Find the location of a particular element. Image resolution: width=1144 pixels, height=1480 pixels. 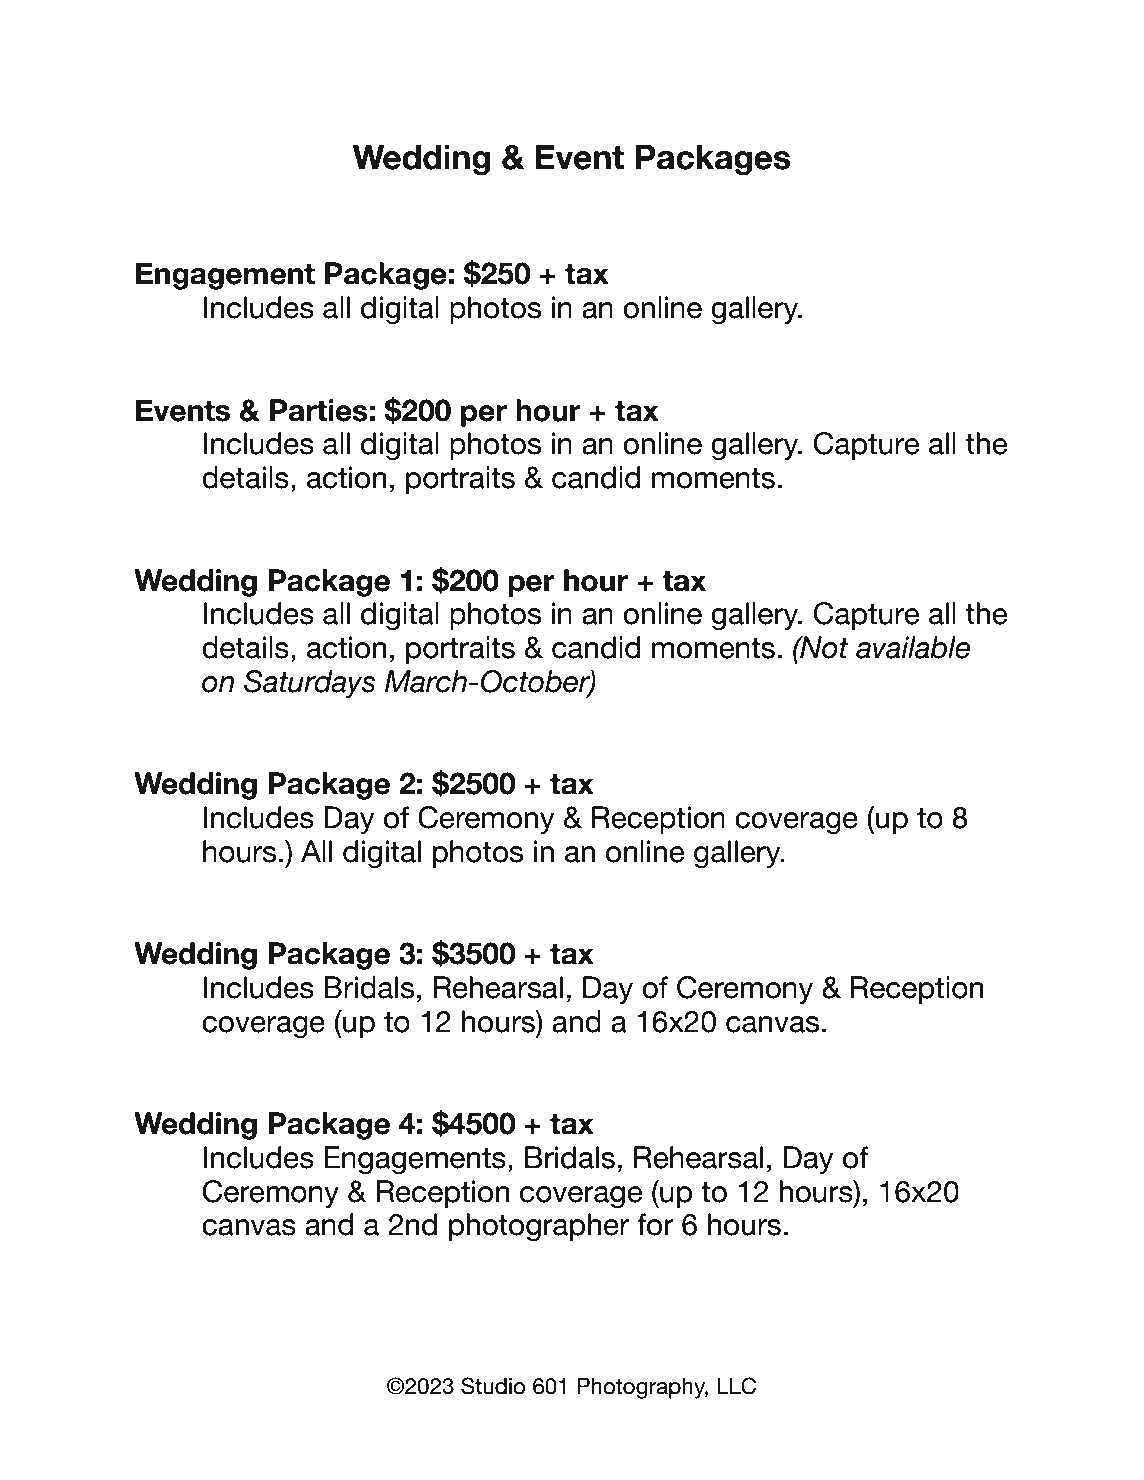

Parties is located at coordinates (319, 410).
